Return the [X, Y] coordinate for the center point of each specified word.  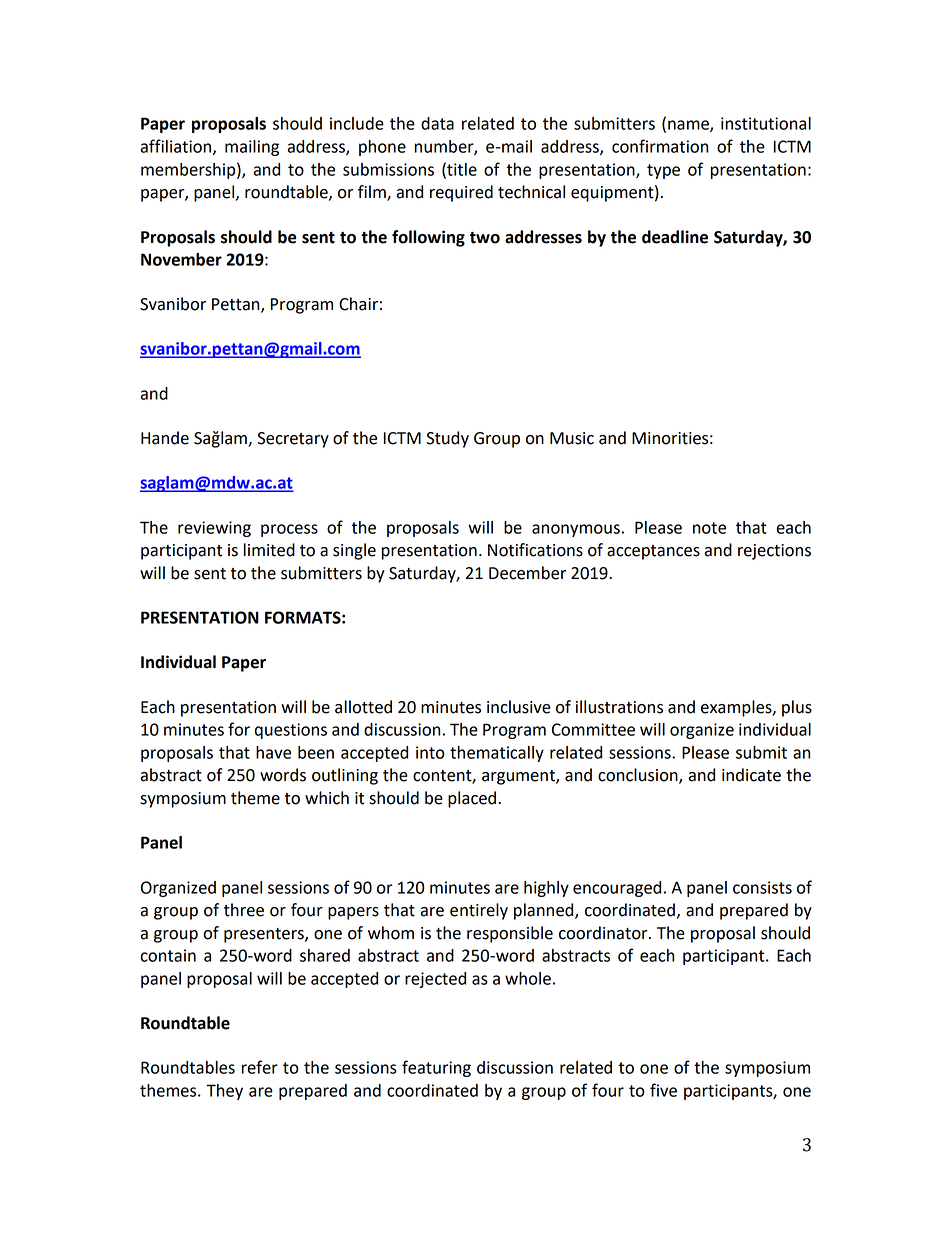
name [689, 126]
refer [260, 1067]
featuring [436, 1068]
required [461, 193]
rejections [774, 552]
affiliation [176, 146]
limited [269, 550]
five [663, 1090]
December [527, 573]
